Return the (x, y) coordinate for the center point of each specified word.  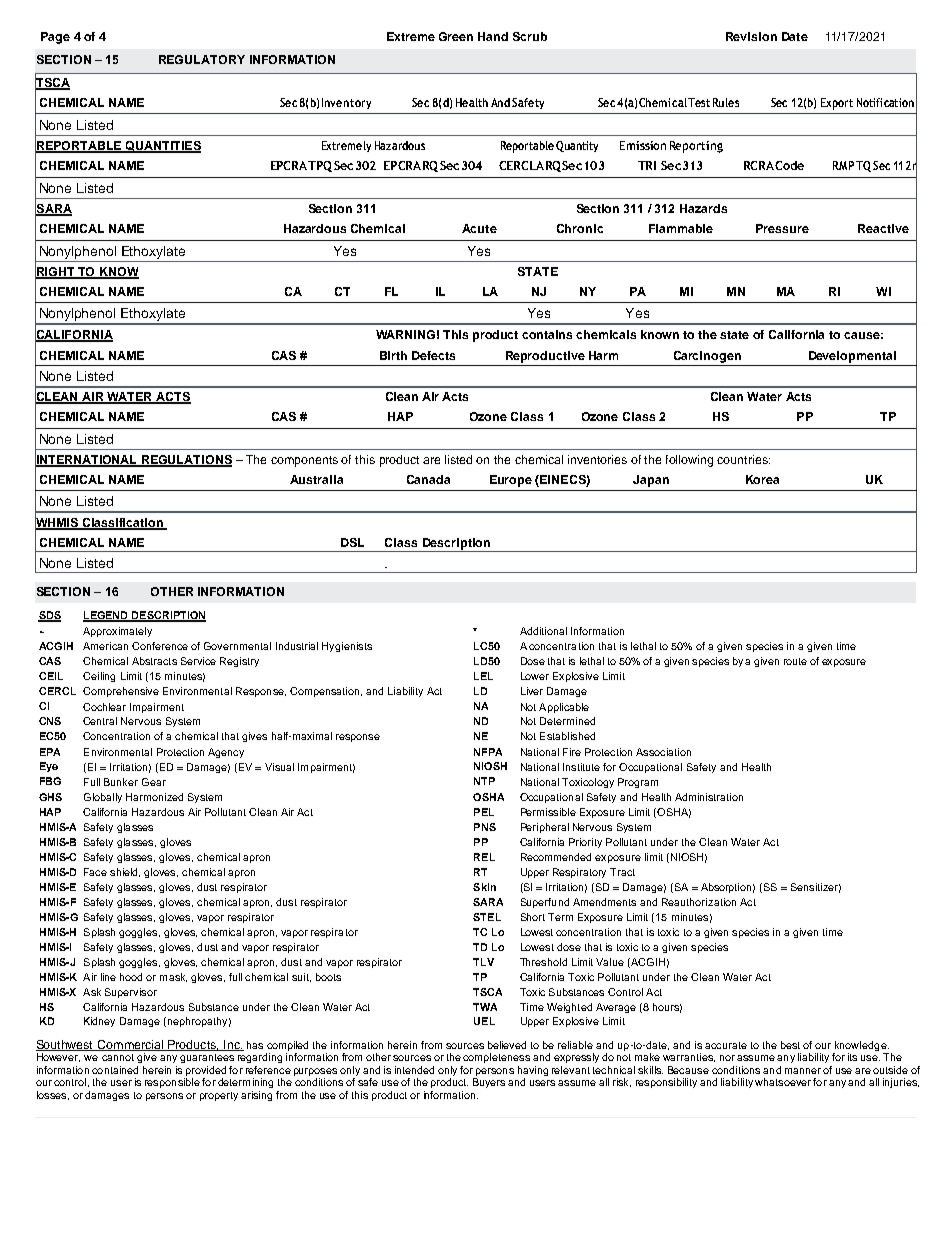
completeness (496, 1058)
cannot (118, 1057)
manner (803, 1071)
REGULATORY (202, 59)
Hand (493, 36)
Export (837, 104)
